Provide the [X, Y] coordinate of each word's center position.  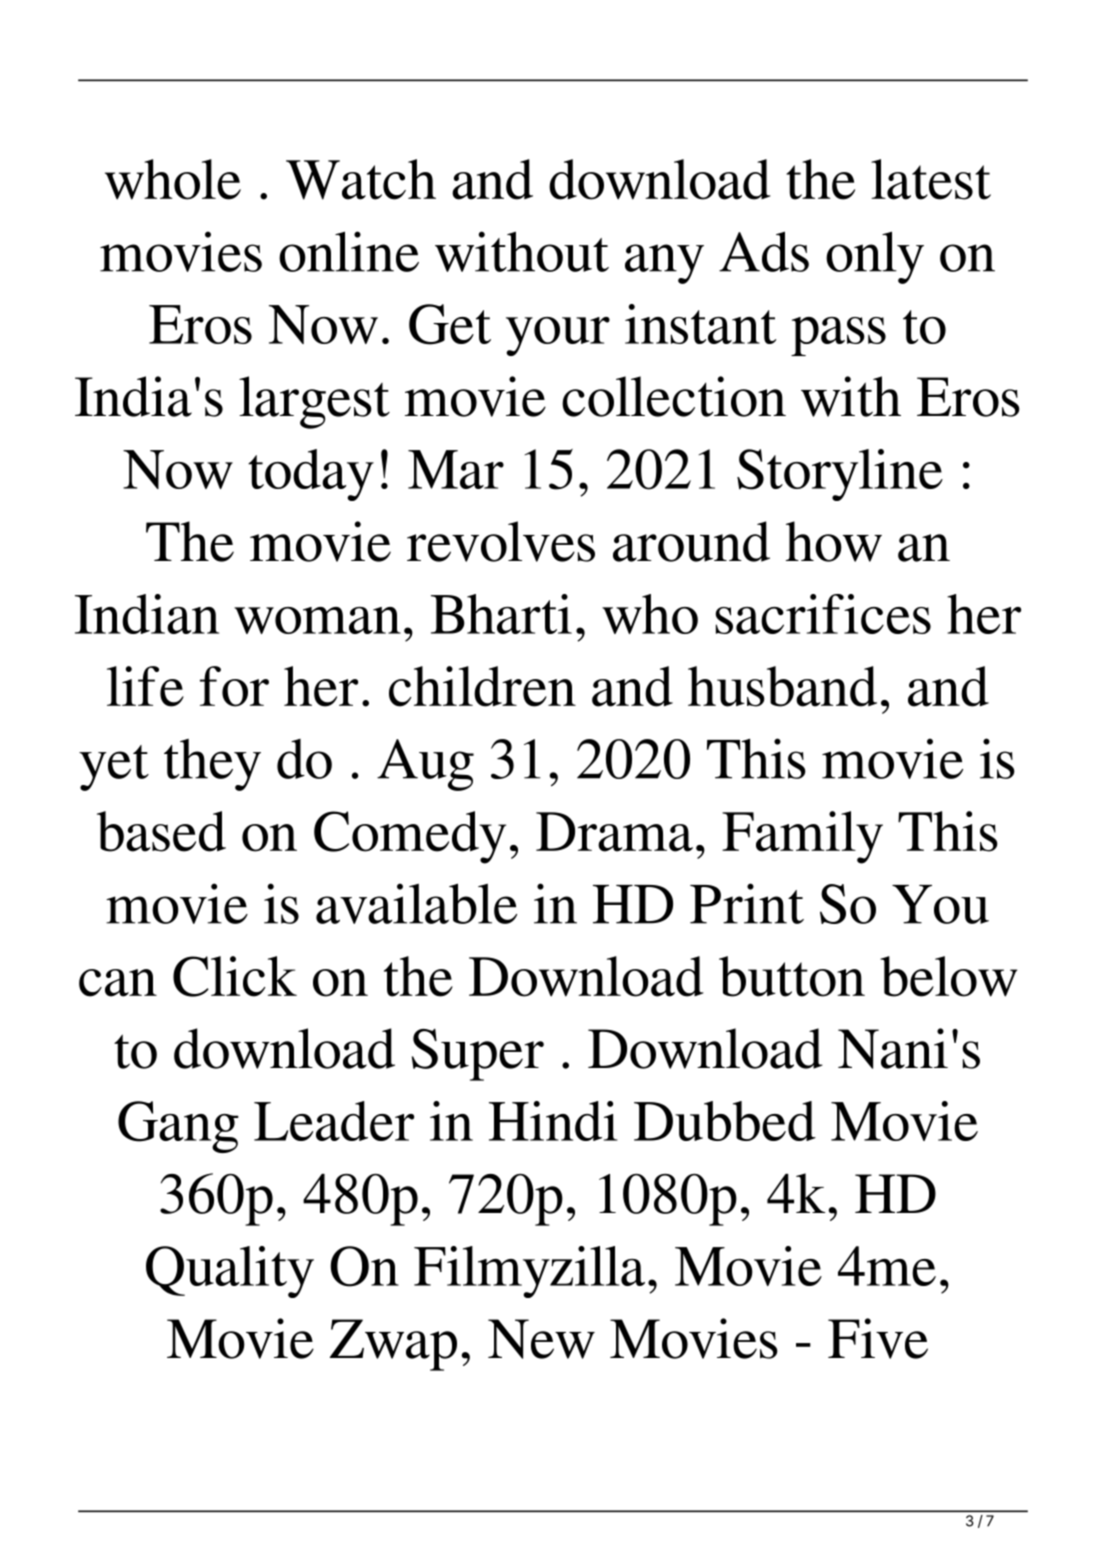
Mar [456, 469]
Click [235, 976]
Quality [230, 1272]
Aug [425, 765]
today [311, 475]
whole [173, 179]
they [212, 765]
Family [802, 837]
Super [478, 1055]
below [948, 976]
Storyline [840, 475]
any [664, 264]
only [875, 257]
